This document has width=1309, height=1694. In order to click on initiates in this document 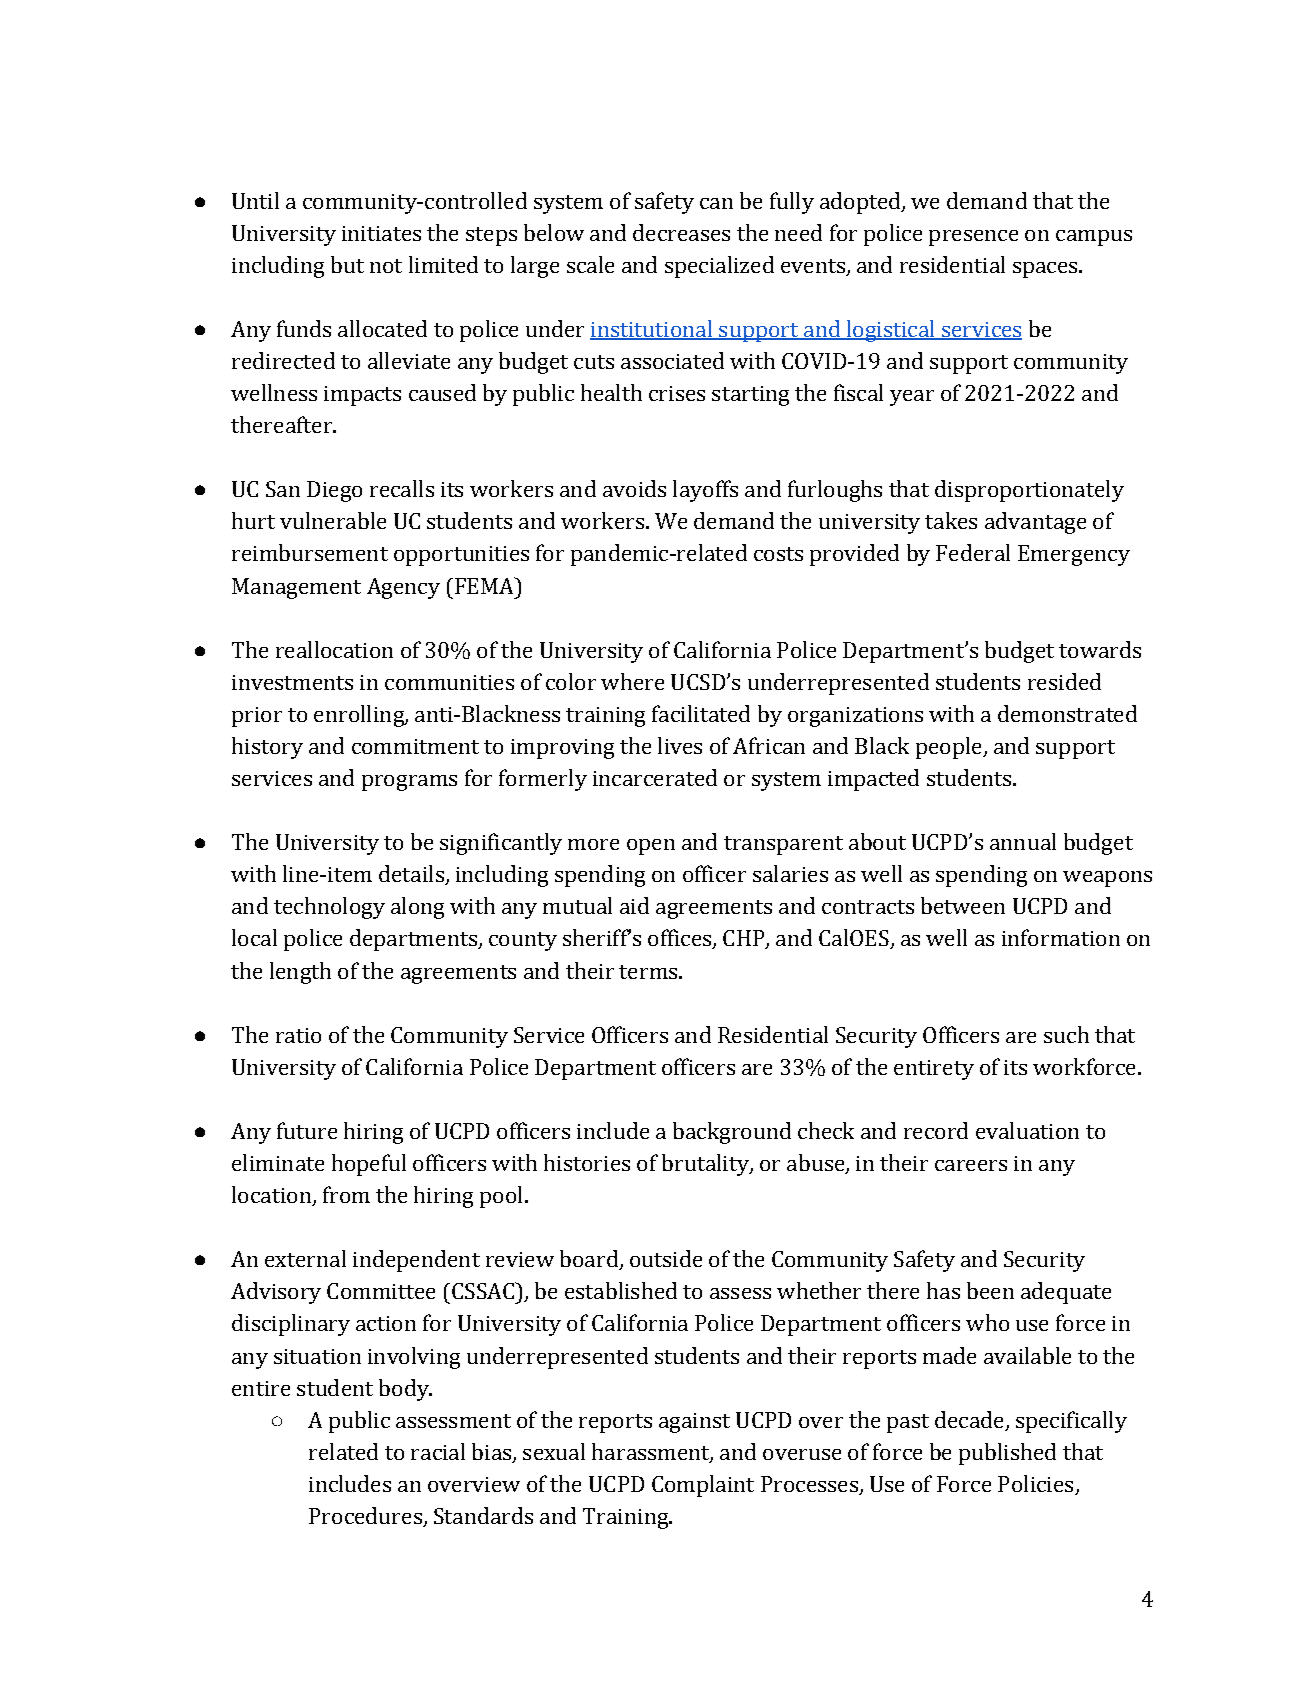, I will do `click(381, 233)`.
